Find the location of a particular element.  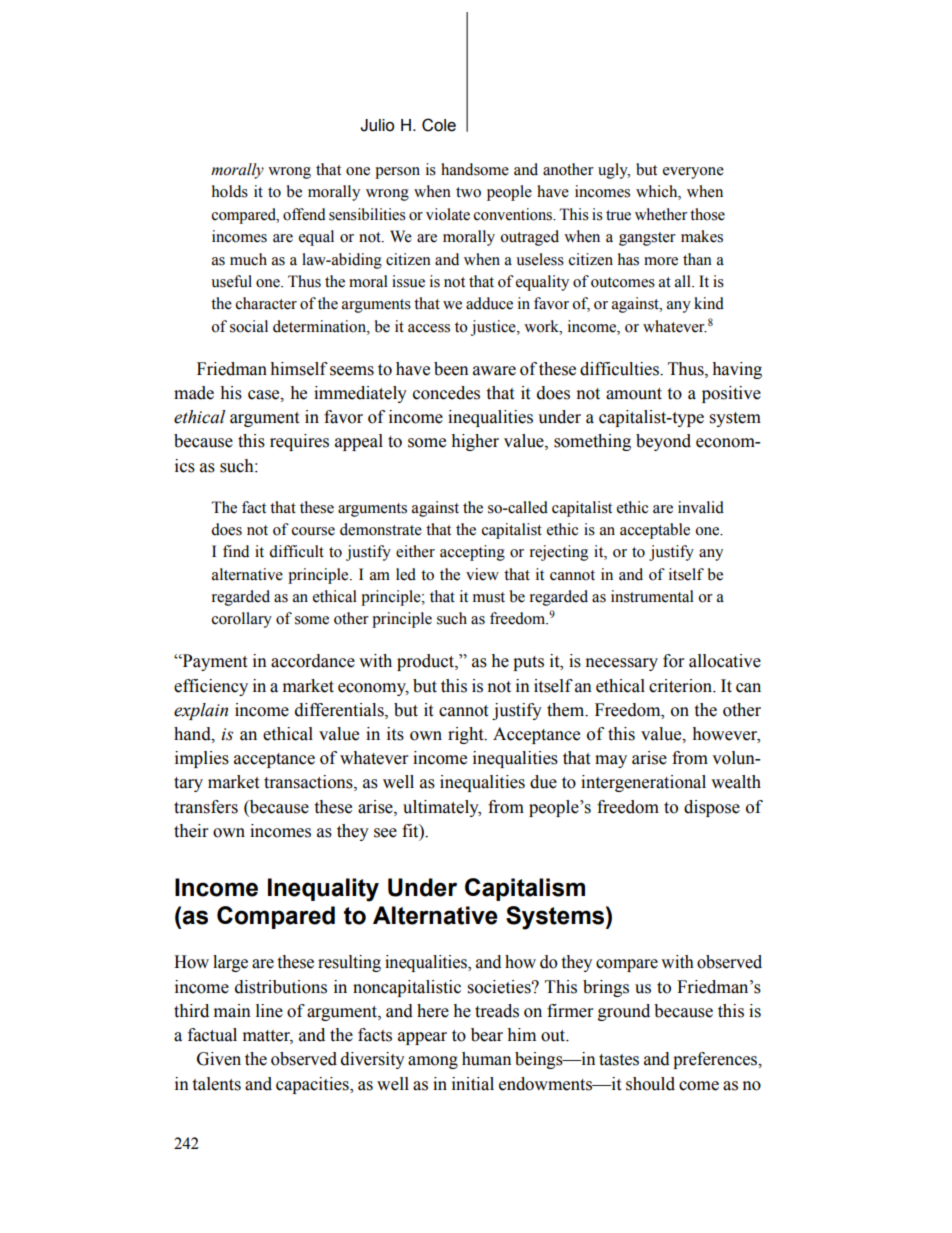

Cole is located at coordinates (439, 125).
